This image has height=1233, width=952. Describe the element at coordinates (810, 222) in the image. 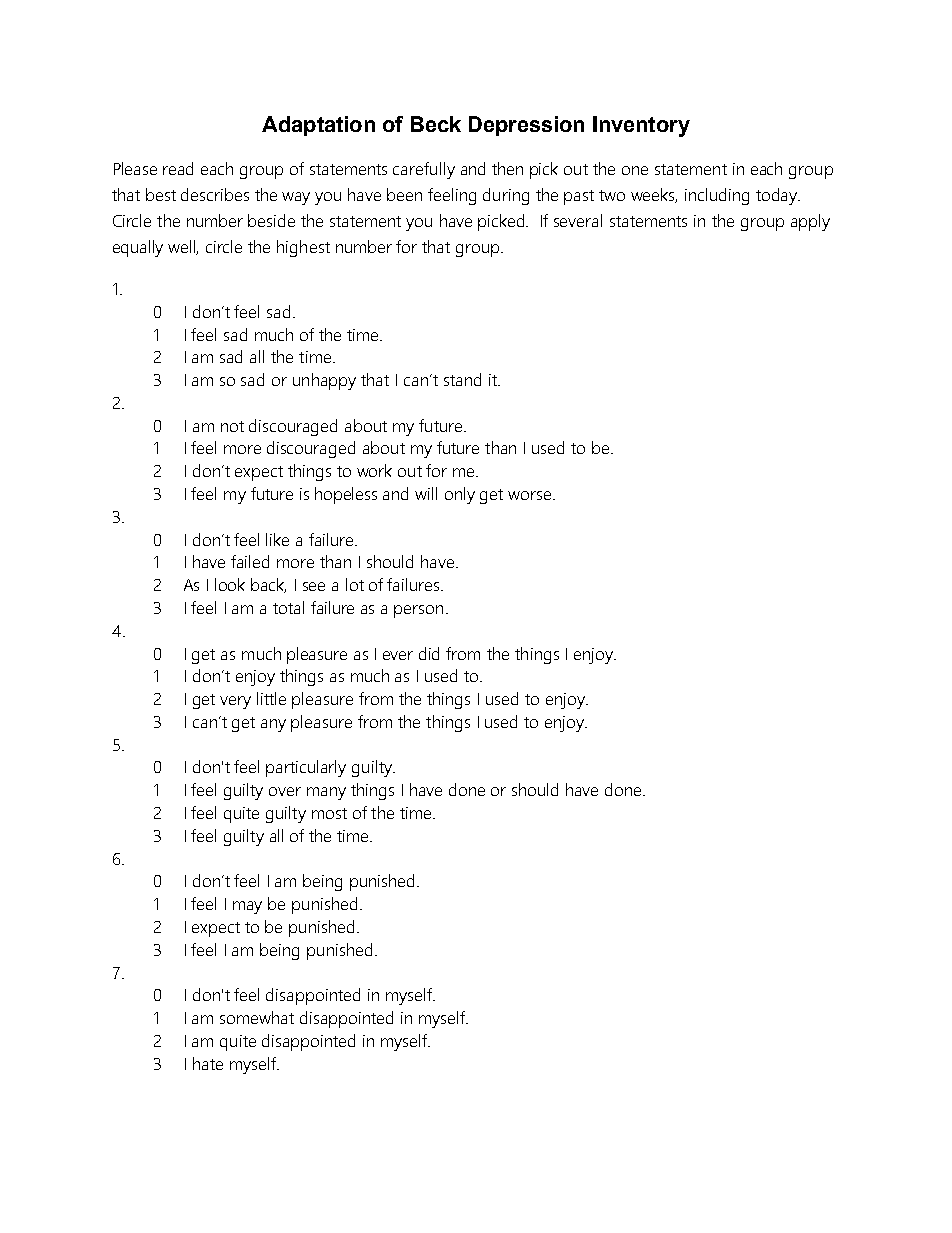

I see `apply` at that location.
